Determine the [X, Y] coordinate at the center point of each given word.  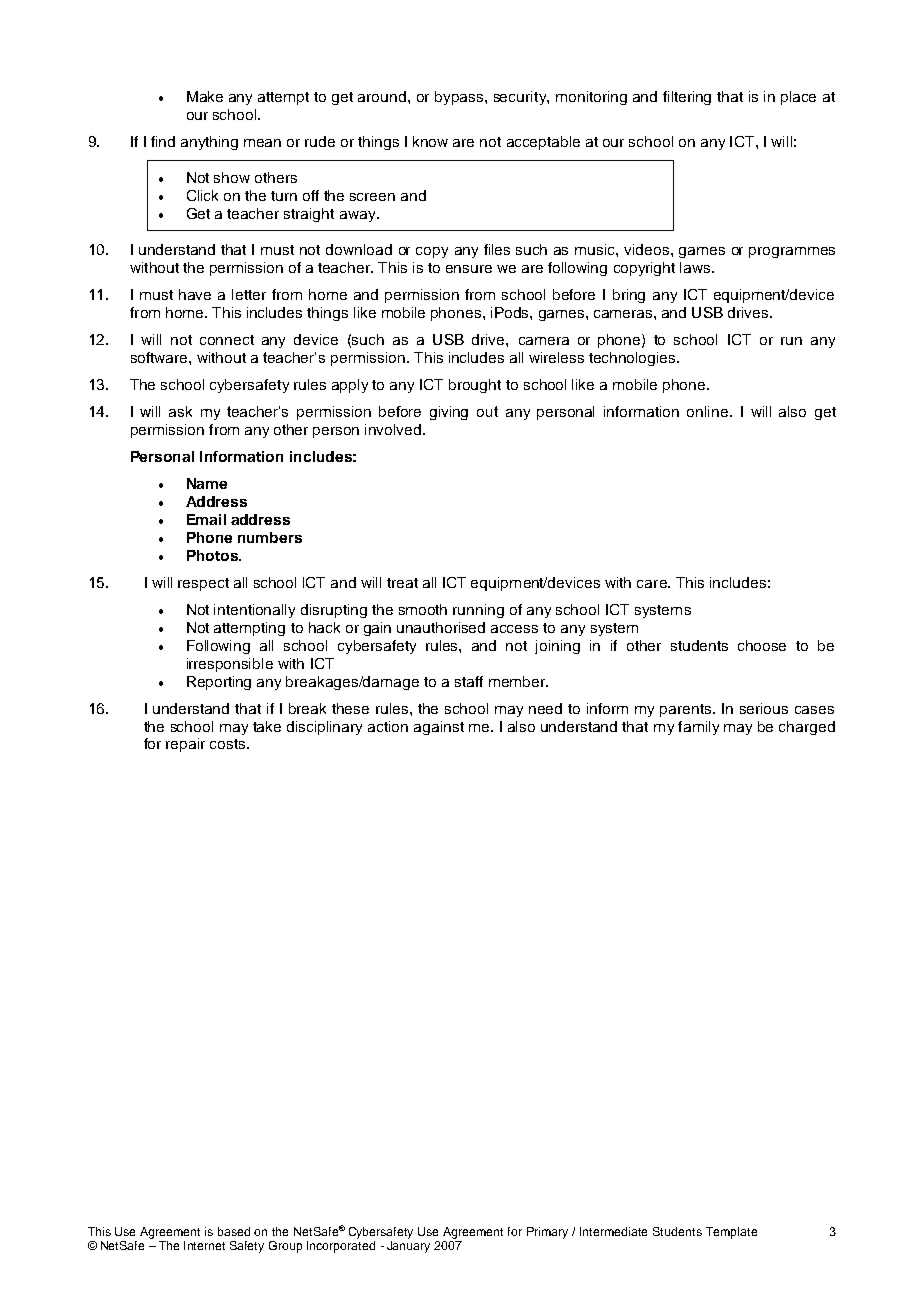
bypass [459, 98]
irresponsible [230, 665]
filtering [687, 98]
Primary [547, 1233]
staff [469, 681]
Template [731, 1233]
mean [262, 143]
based [234, 1231]
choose [762, 645]
